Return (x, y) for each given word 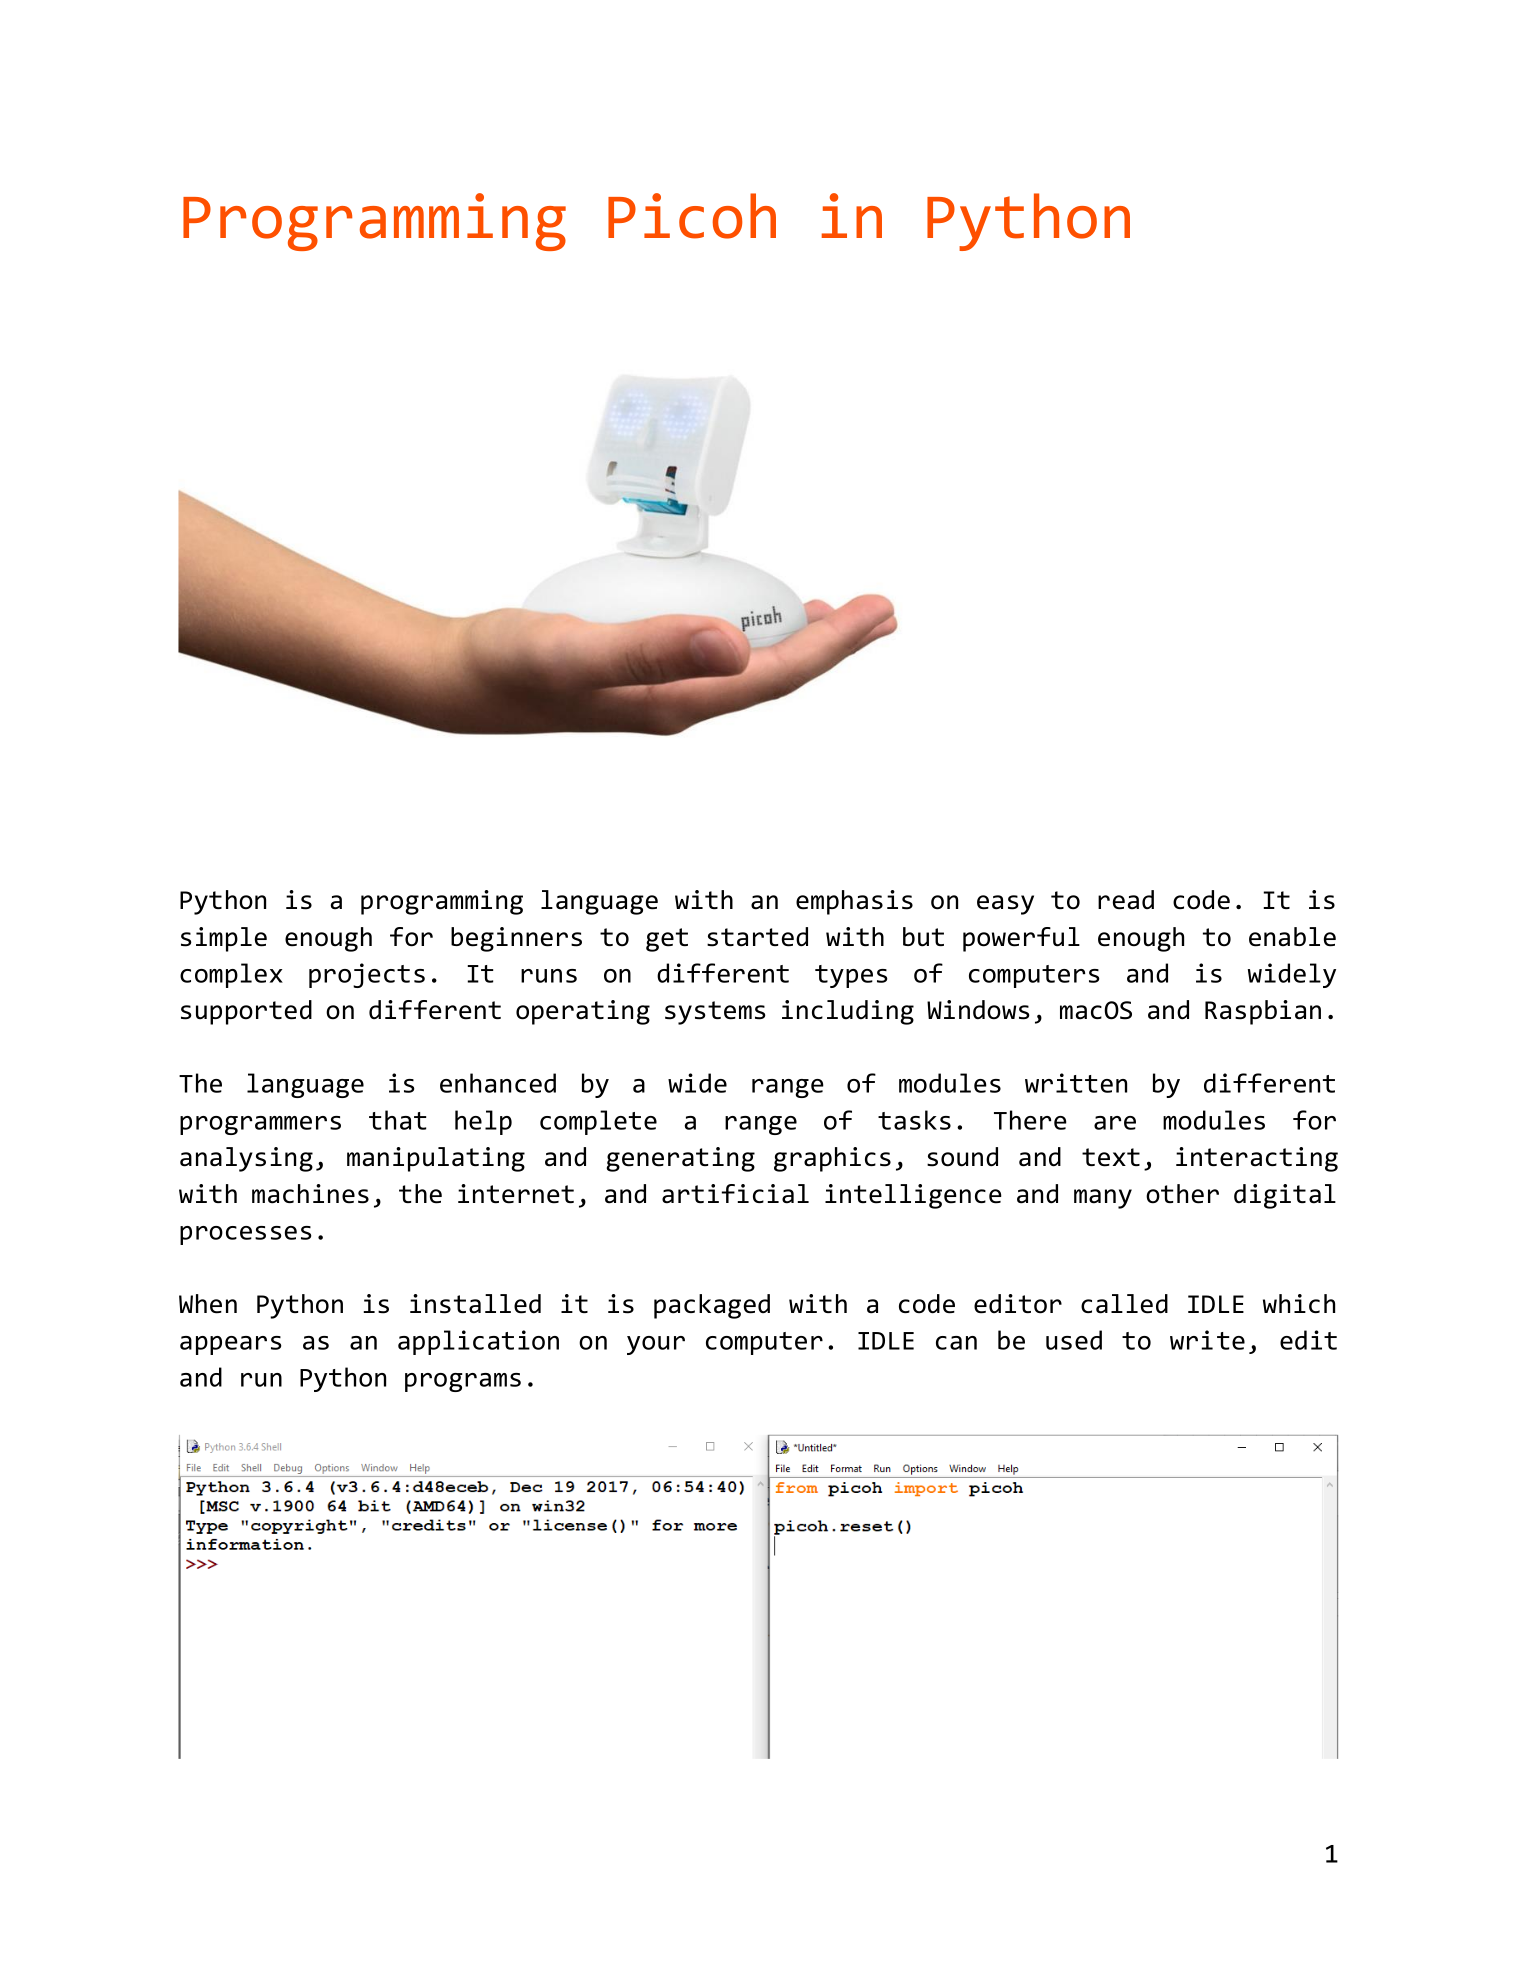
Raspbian (1263, 1012)
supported (246, 1012)
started (757, 937)
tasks (914, 1120)
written (1076, 1083)
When (208, 1304)
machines (310, 1194)
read (1126, 900)
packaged (712, 1306)
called (1124, 1304)
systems (715, 1013)
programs (463, 1382)
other (1182, 1194)
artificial (735, 1194)
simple (224, 939)
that (397, 1120)
